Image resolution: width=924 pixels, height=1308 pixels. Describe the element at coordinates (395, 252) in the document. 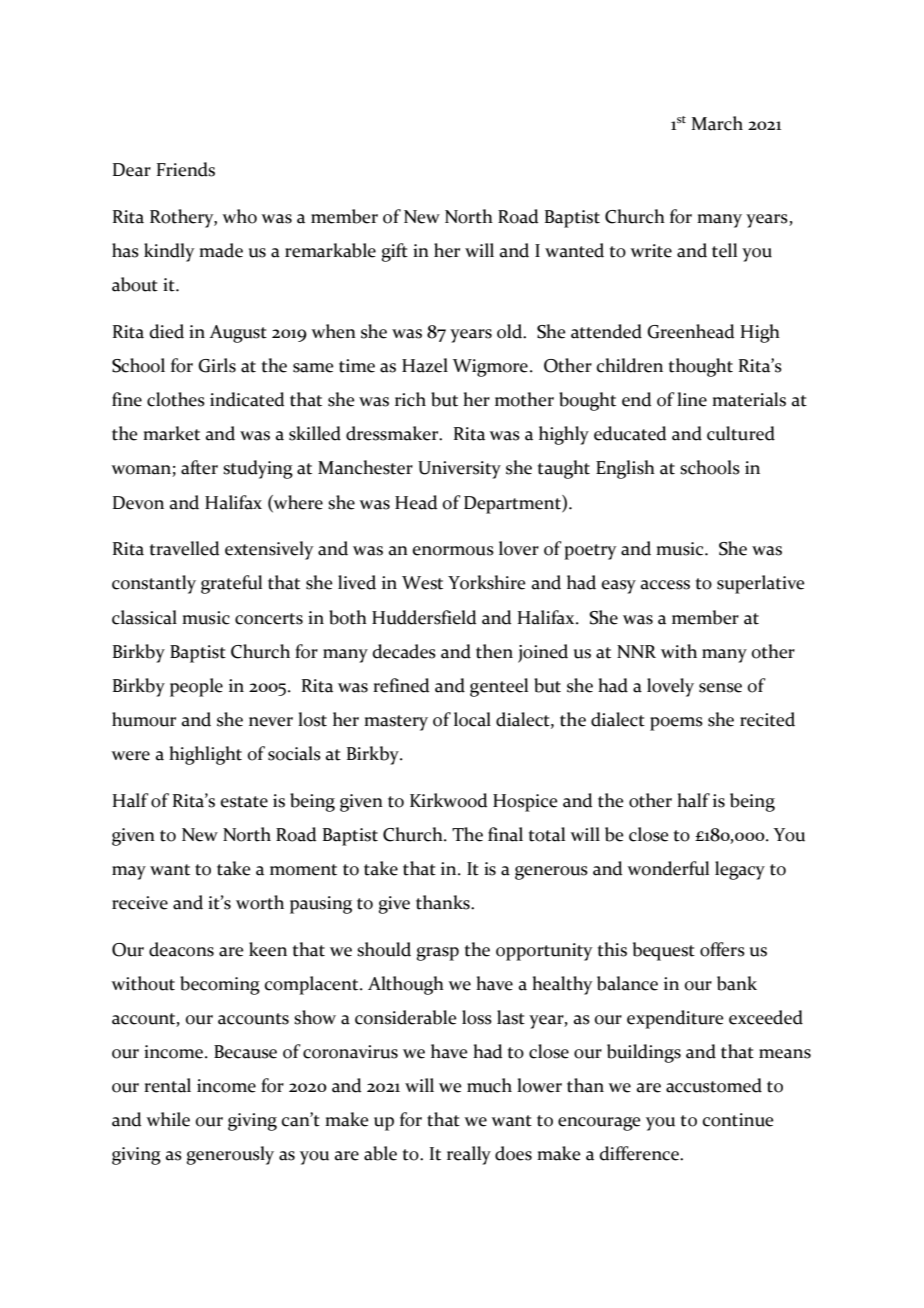

I see `gift` at that location.
